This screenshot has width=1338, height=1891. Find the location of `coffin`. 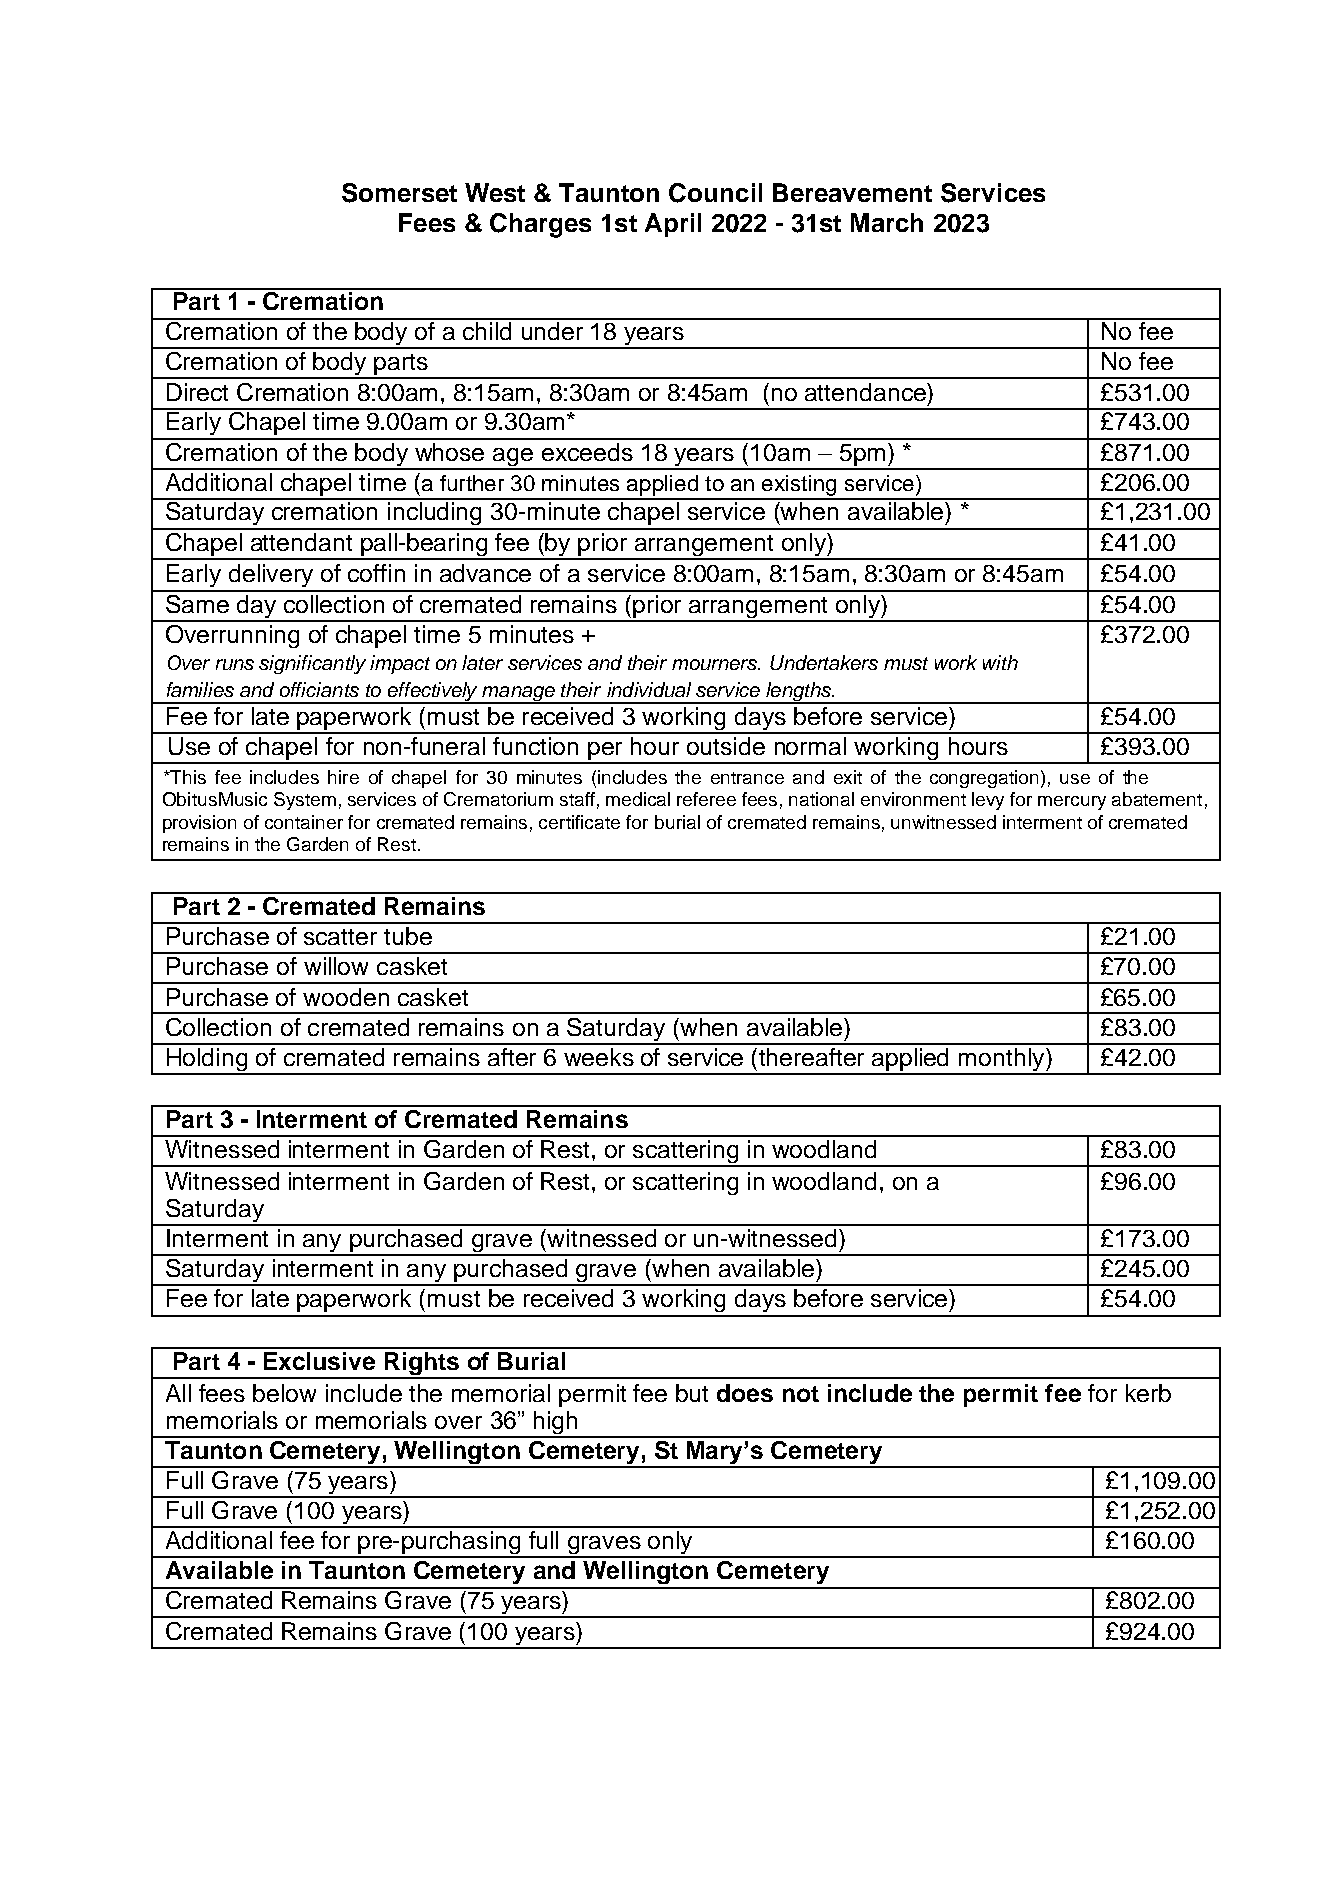

coffin is located at coordinates (376, 573).
